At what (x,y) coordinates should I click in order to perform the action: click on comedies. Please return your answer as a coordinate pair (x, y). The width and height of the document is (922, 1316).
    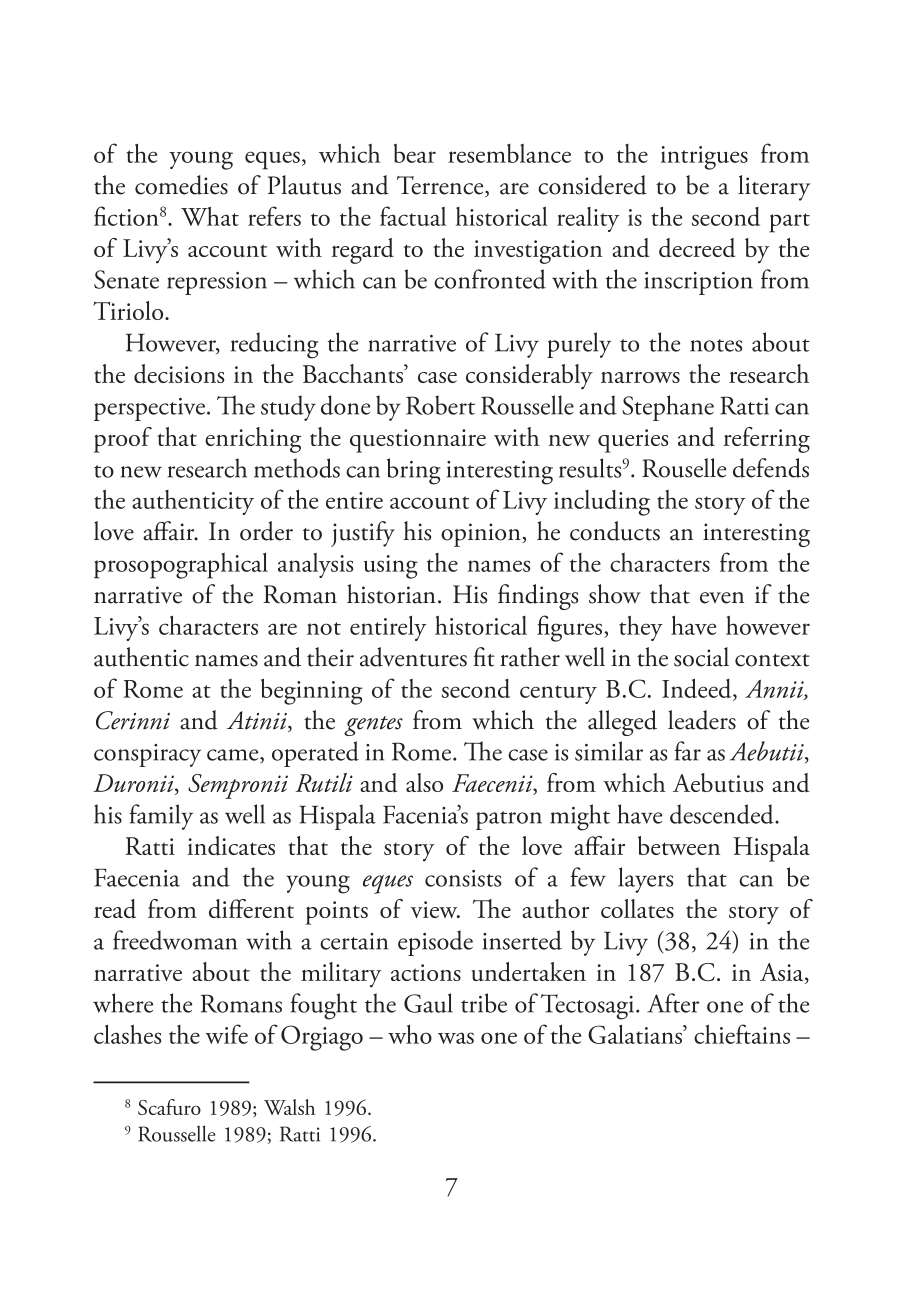
    Looking at the image, I should click on (181, 185).
